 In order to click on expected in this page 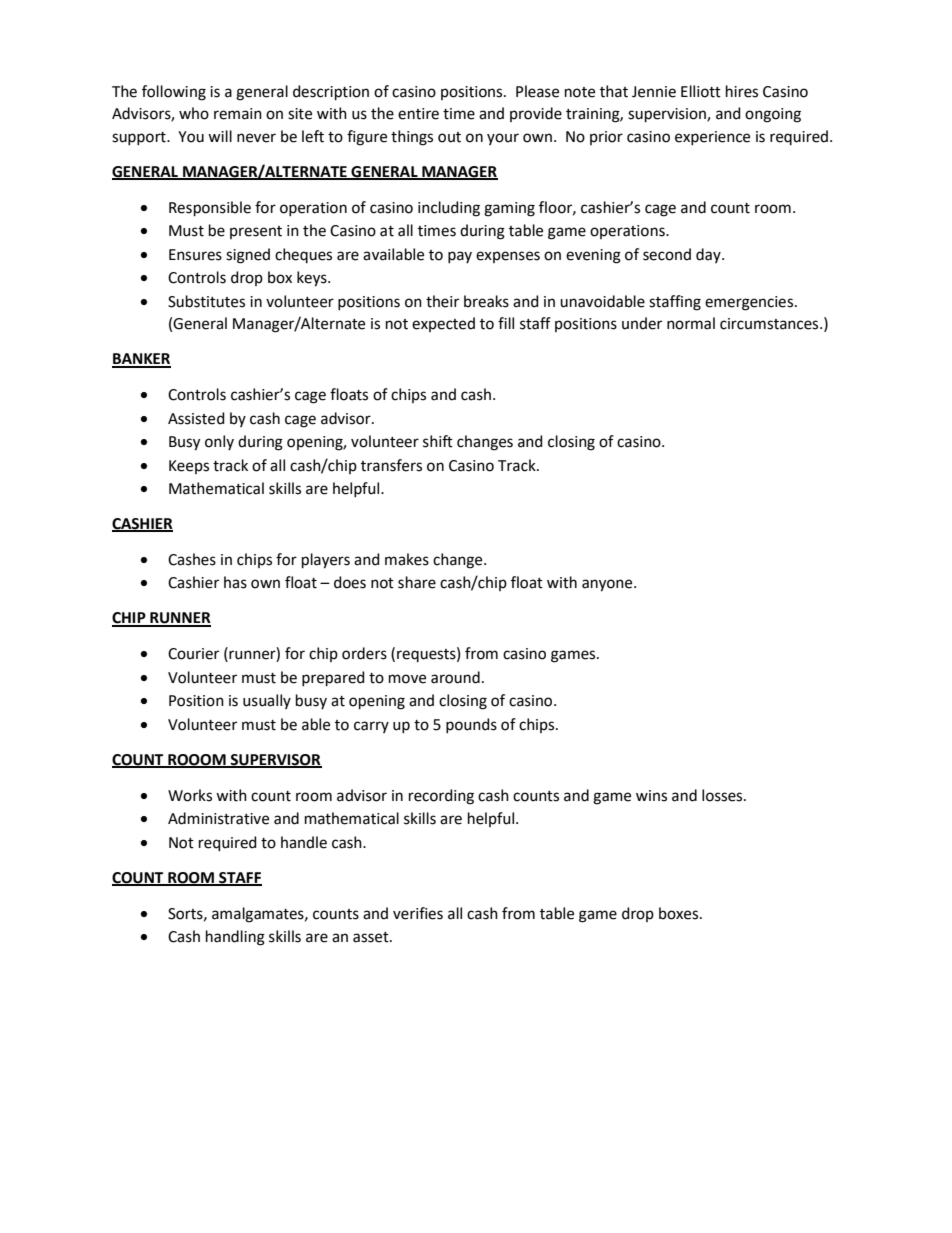, I will do `click(443, 324)`.
